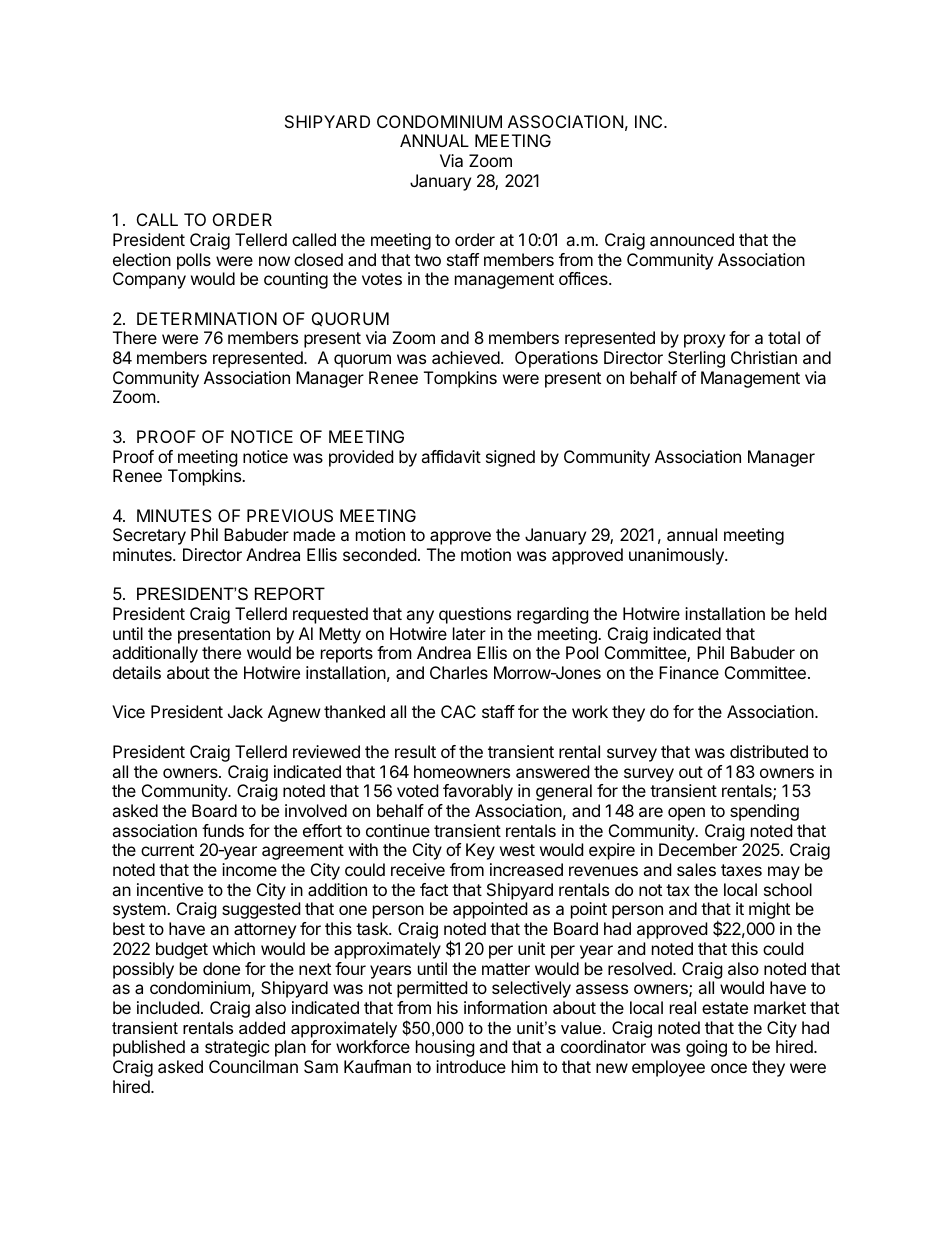 This document has width=952, height=1233. Describe the element at coordinates (696, 359) in the document. I see `Sterling` at that location.
